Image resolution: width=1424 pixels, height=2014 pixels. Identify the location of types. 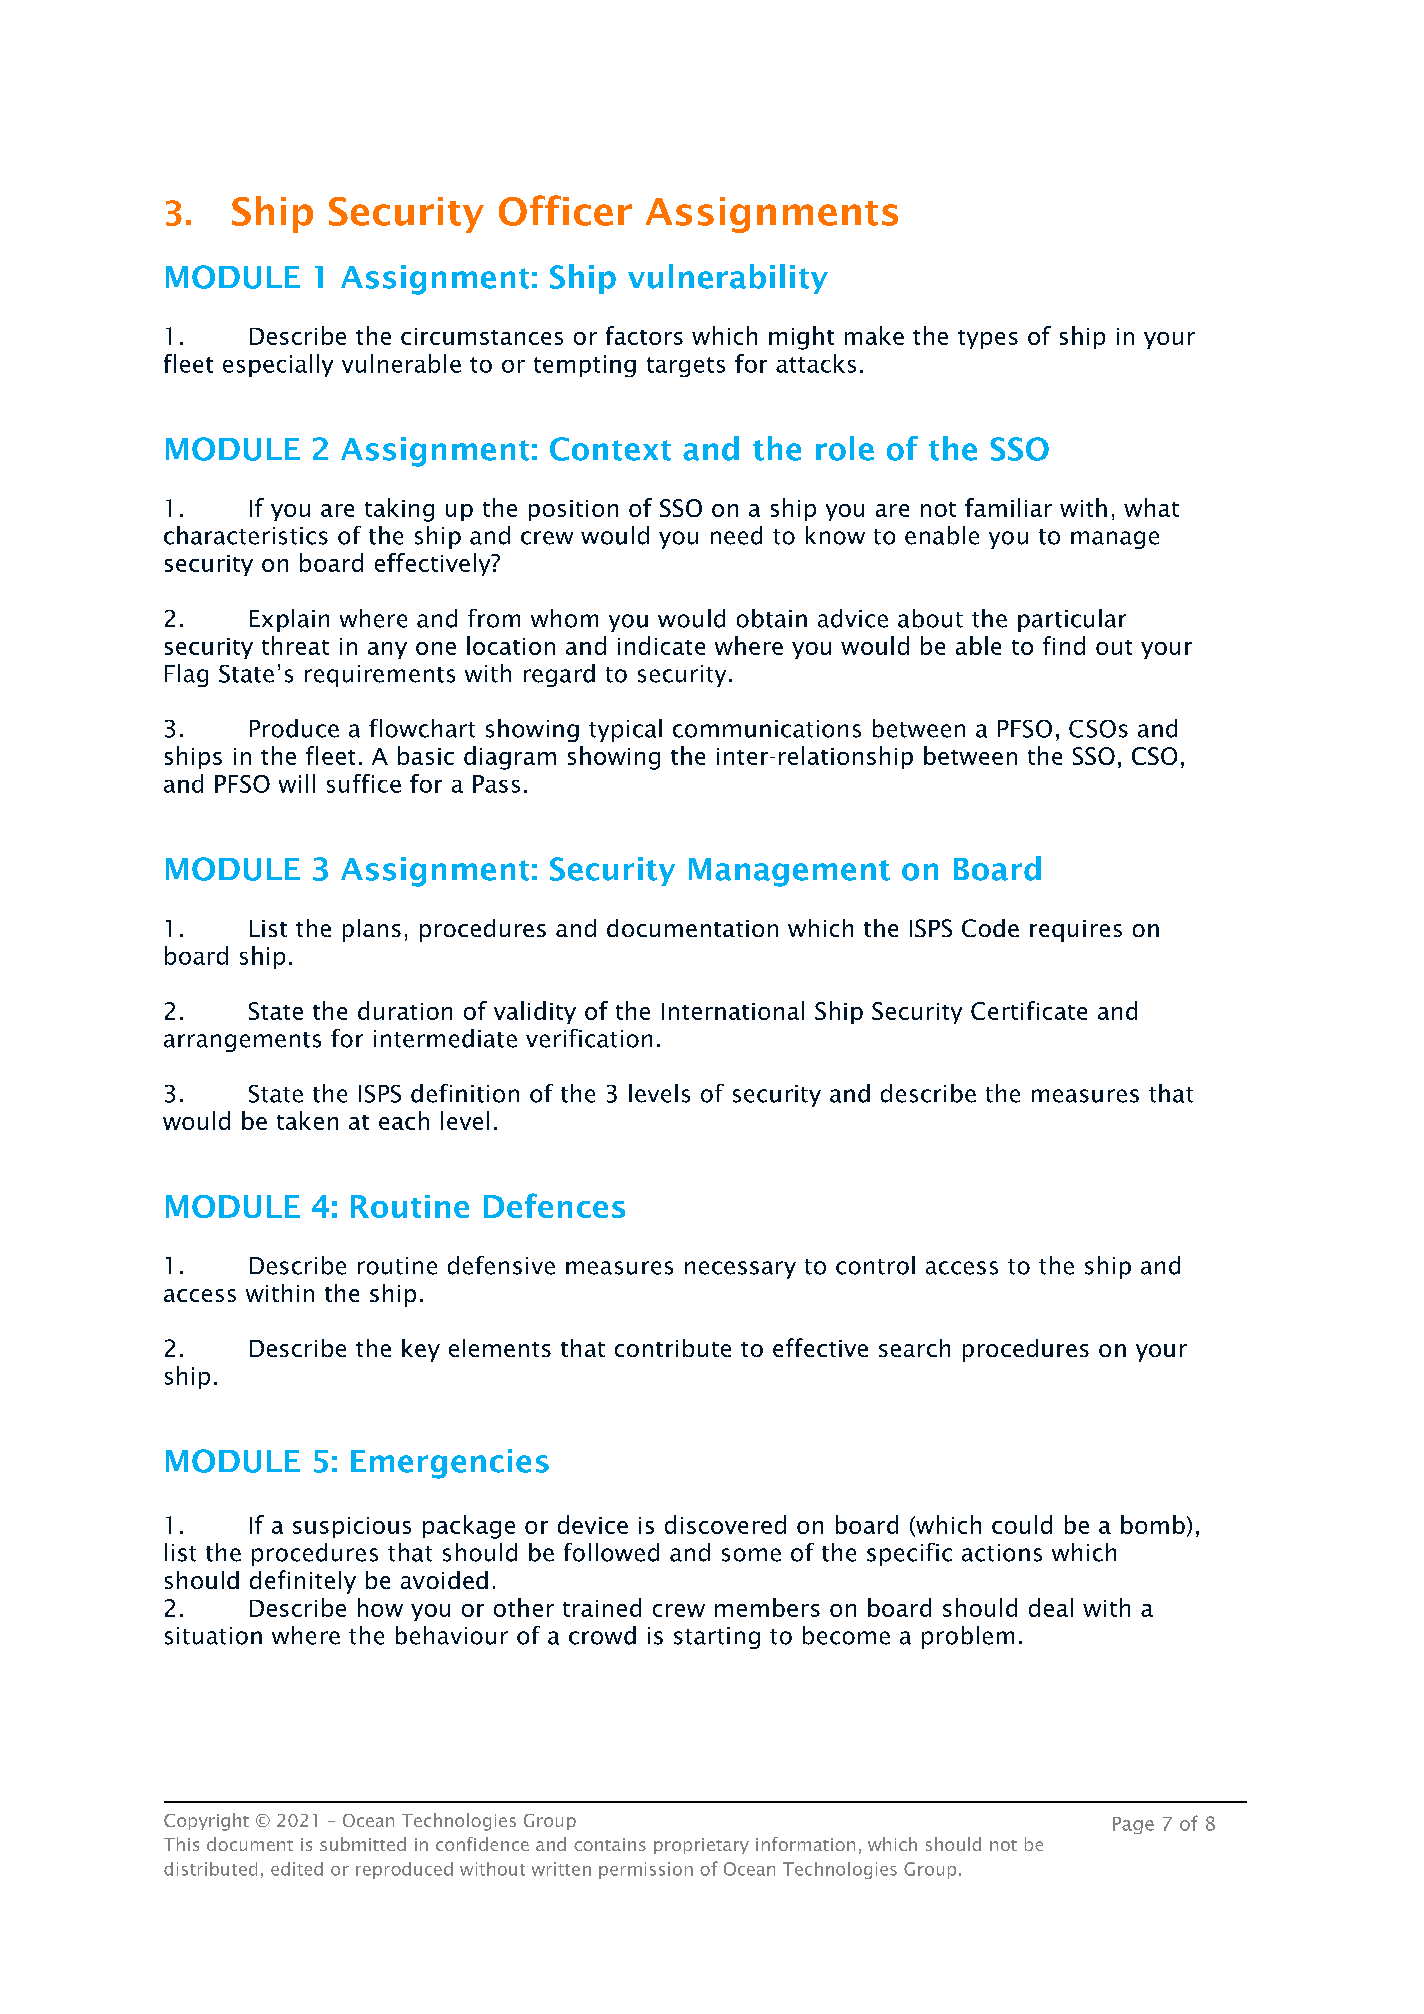
(988, 339).
